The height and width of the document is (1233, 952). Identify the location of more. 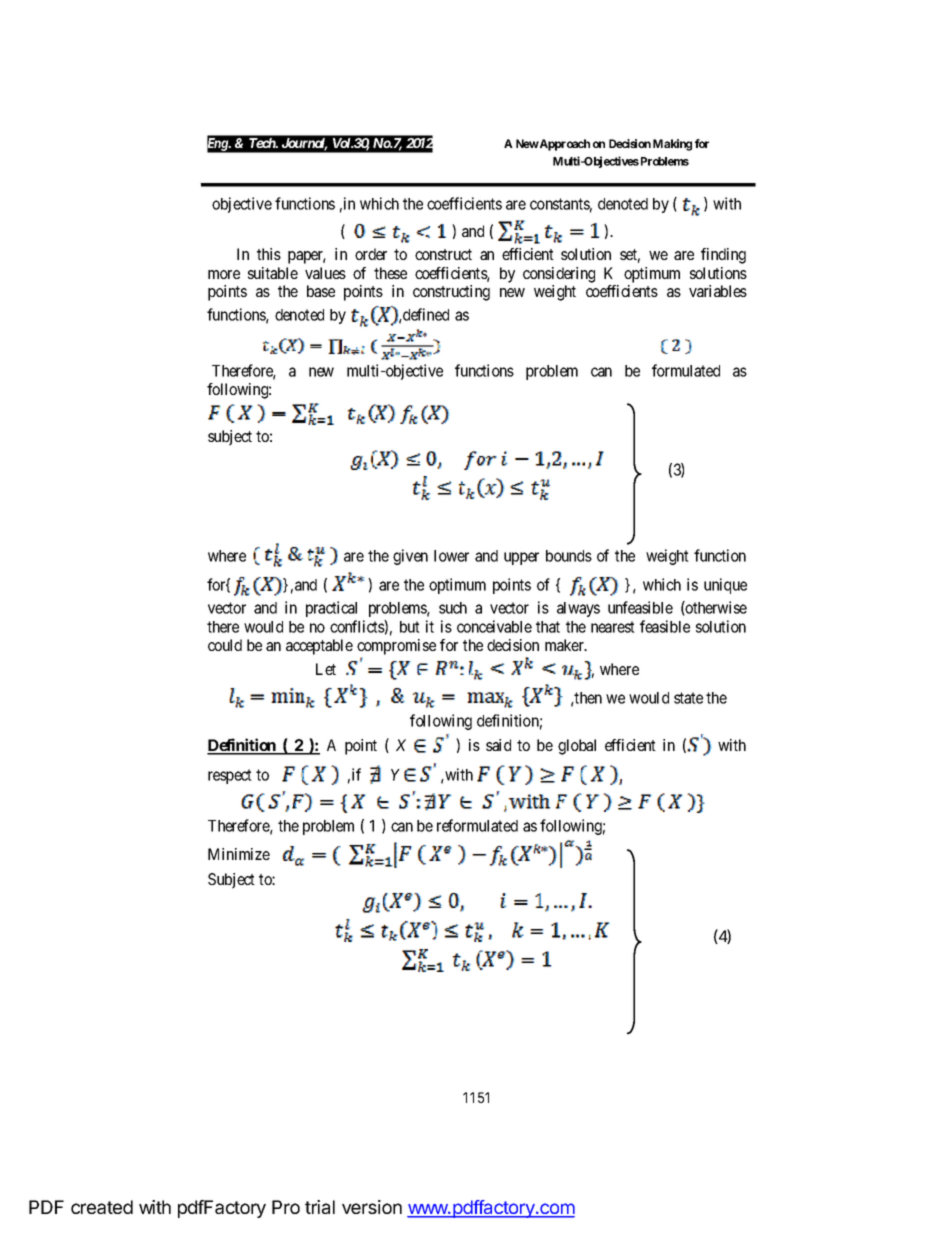
(224, 274).
